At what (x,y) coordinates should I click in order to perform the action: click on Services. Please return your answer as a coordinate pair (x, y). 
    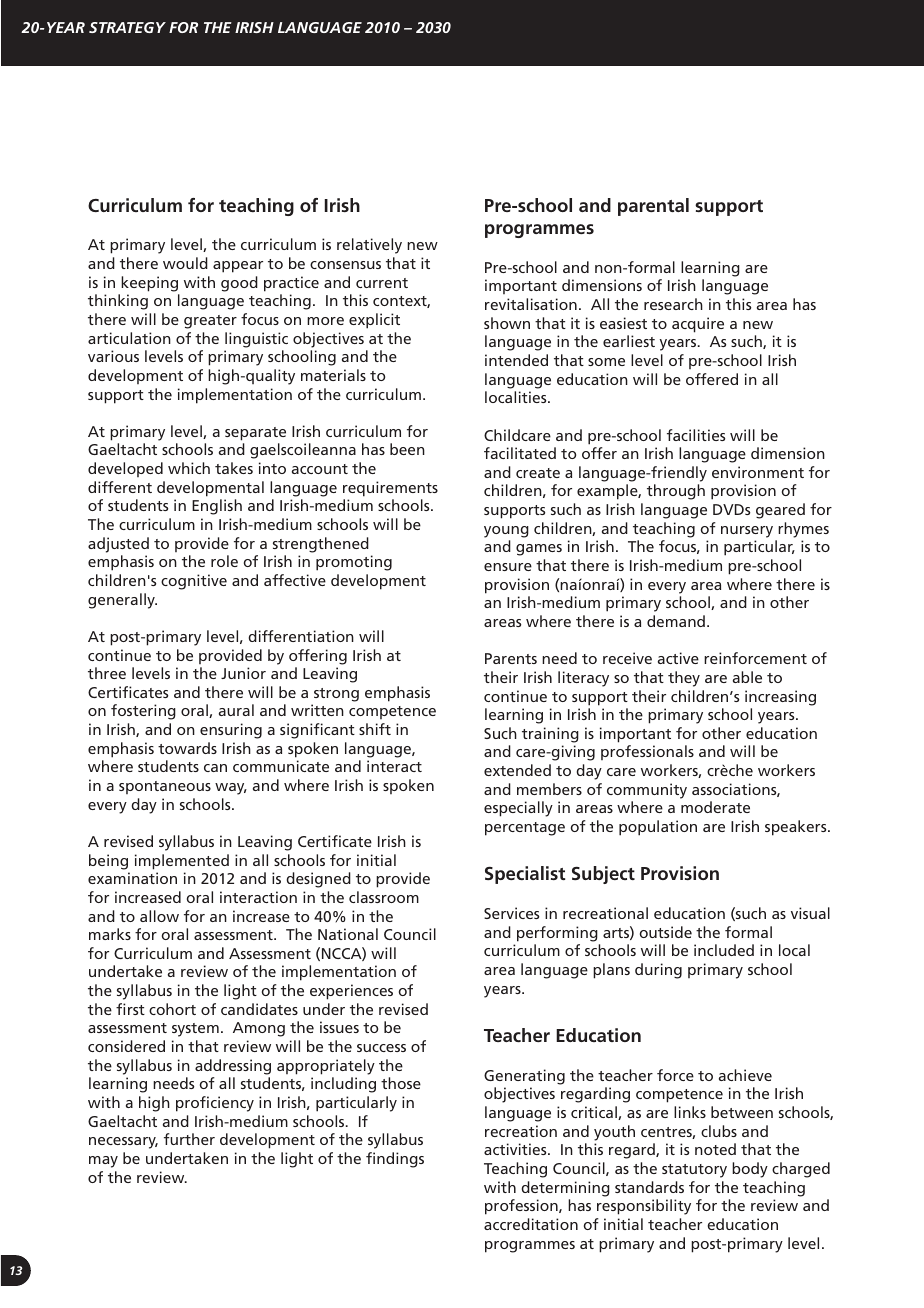
    Looking at the image, I should click on (511, 913).
